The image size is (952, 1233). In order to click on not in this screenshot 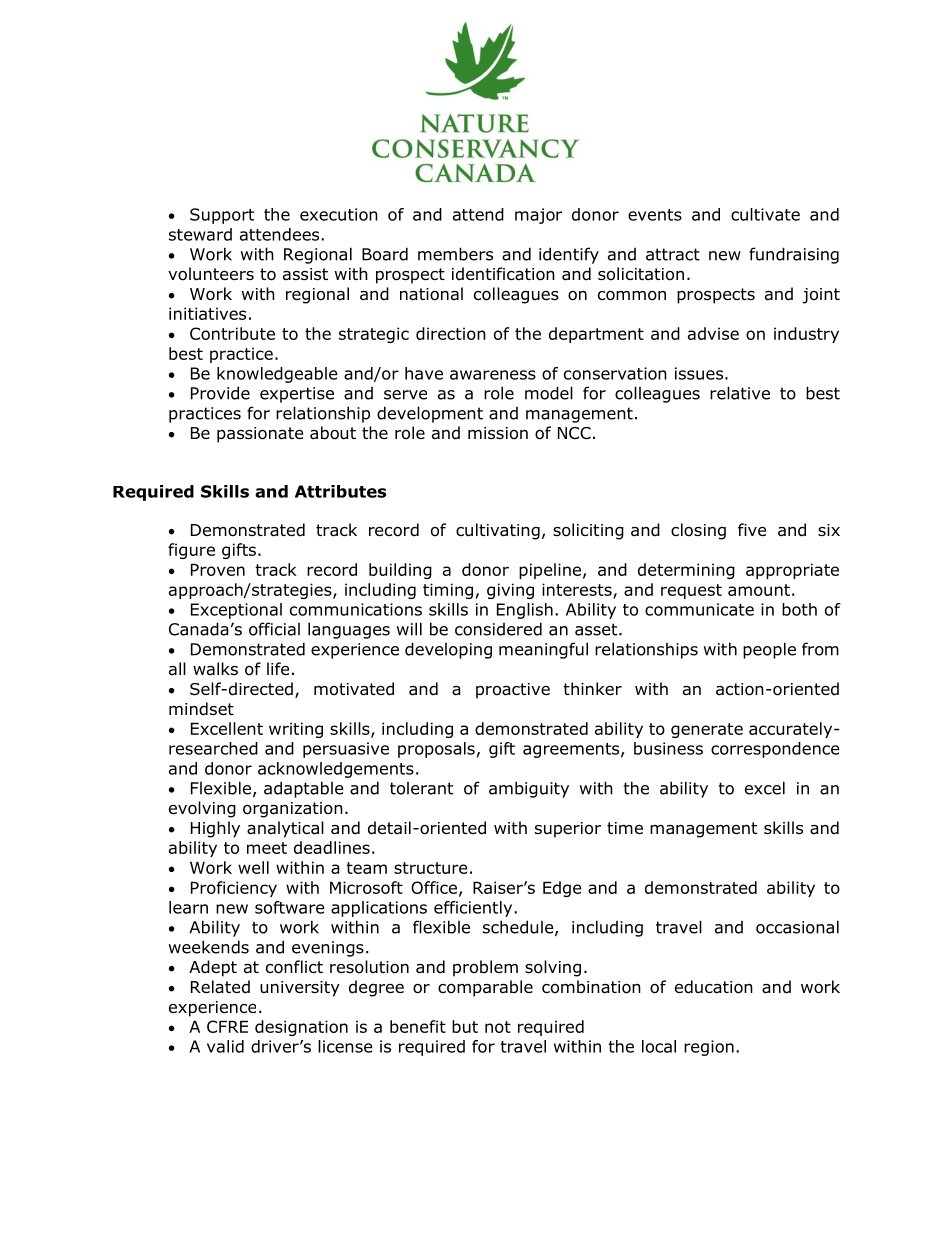, I will do `click(498, 1027)`.
